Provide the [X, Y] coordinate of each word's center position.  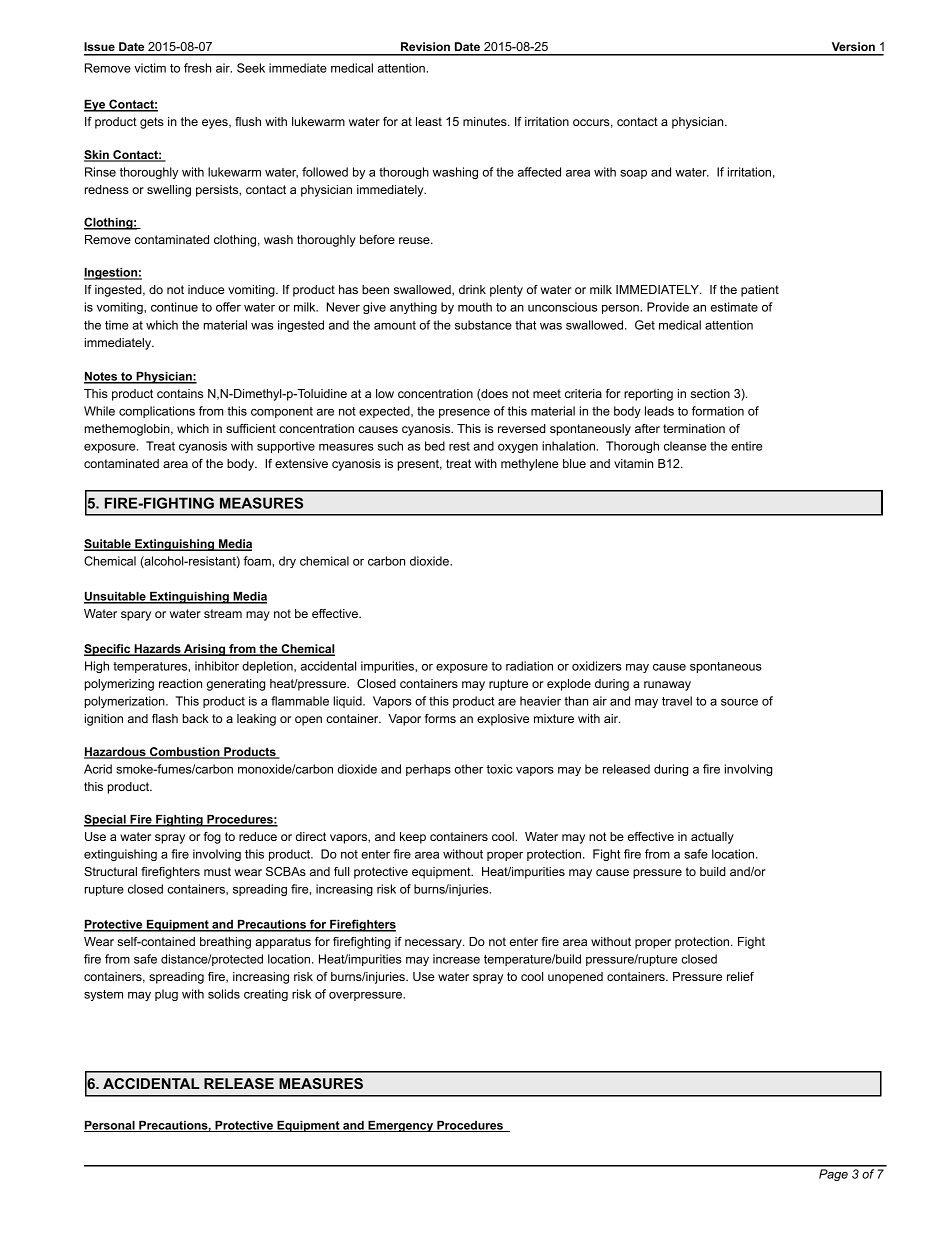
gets [152, 123]
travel [677, 701]
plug [166, 995]
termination [694, 428]
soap [633, 174]
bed [435, 446]
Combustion [185, 753]
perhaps [428, 770]
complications [157, 412]
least [429, 121]
